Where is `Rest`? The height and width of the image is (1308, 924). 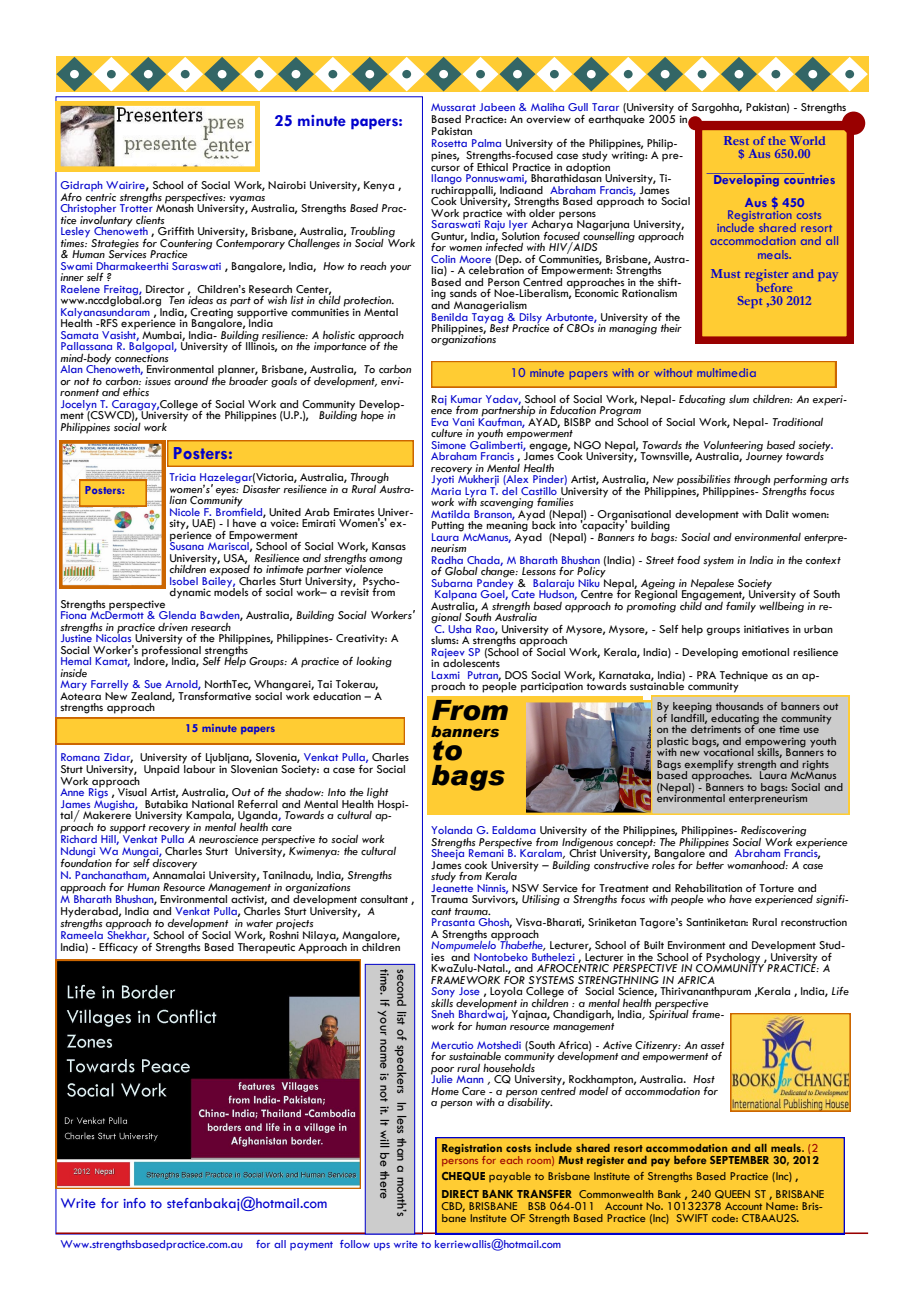 Rest is located at coordinates (736, 140).
